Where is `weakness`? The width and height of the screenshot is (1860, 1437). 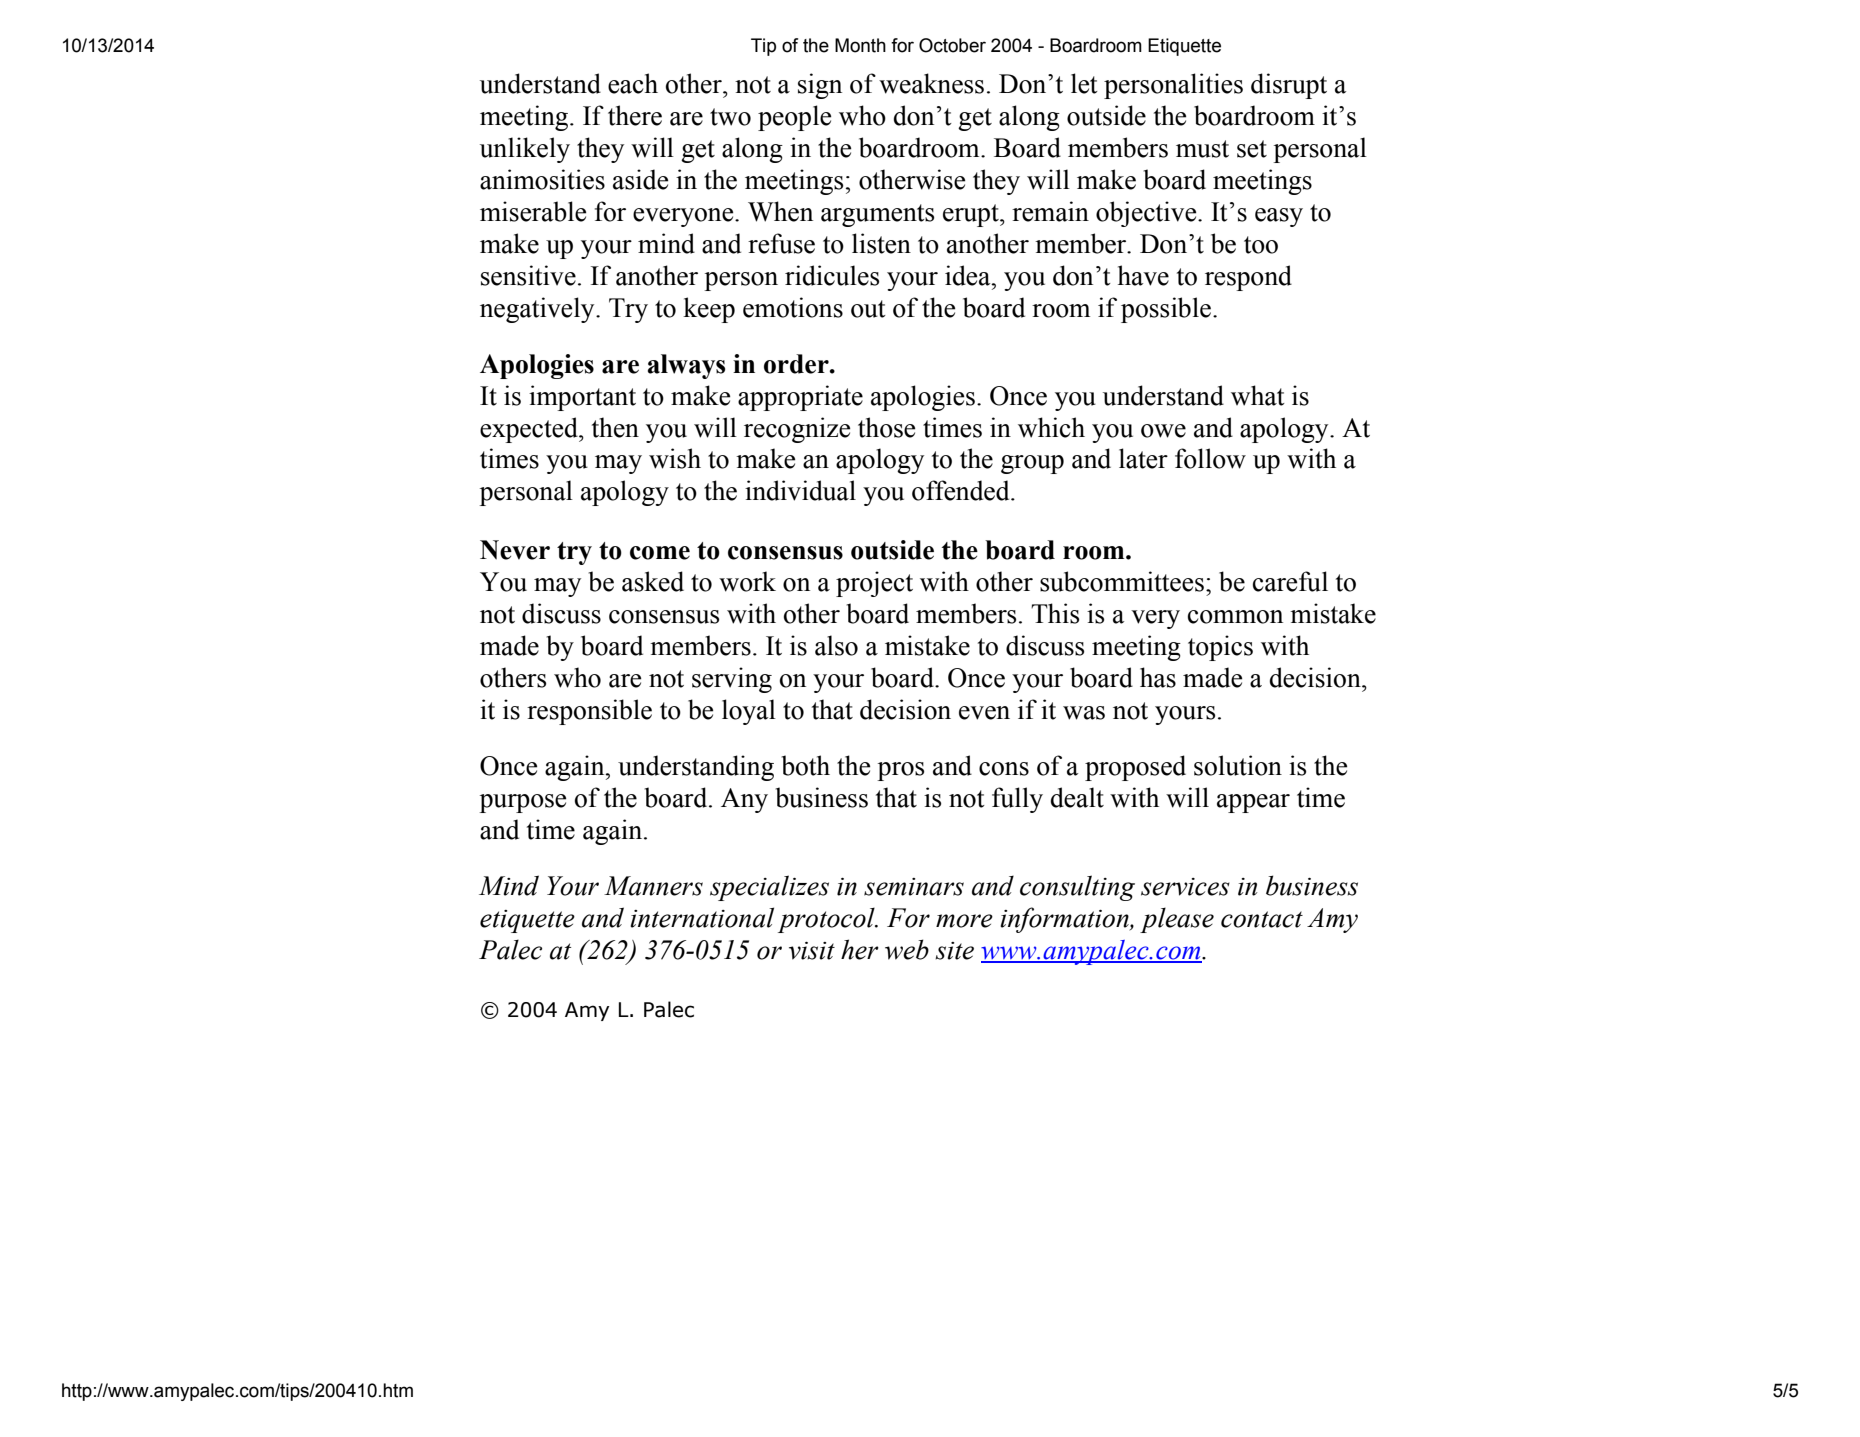
weakness is located at coordinates (931, 83).
